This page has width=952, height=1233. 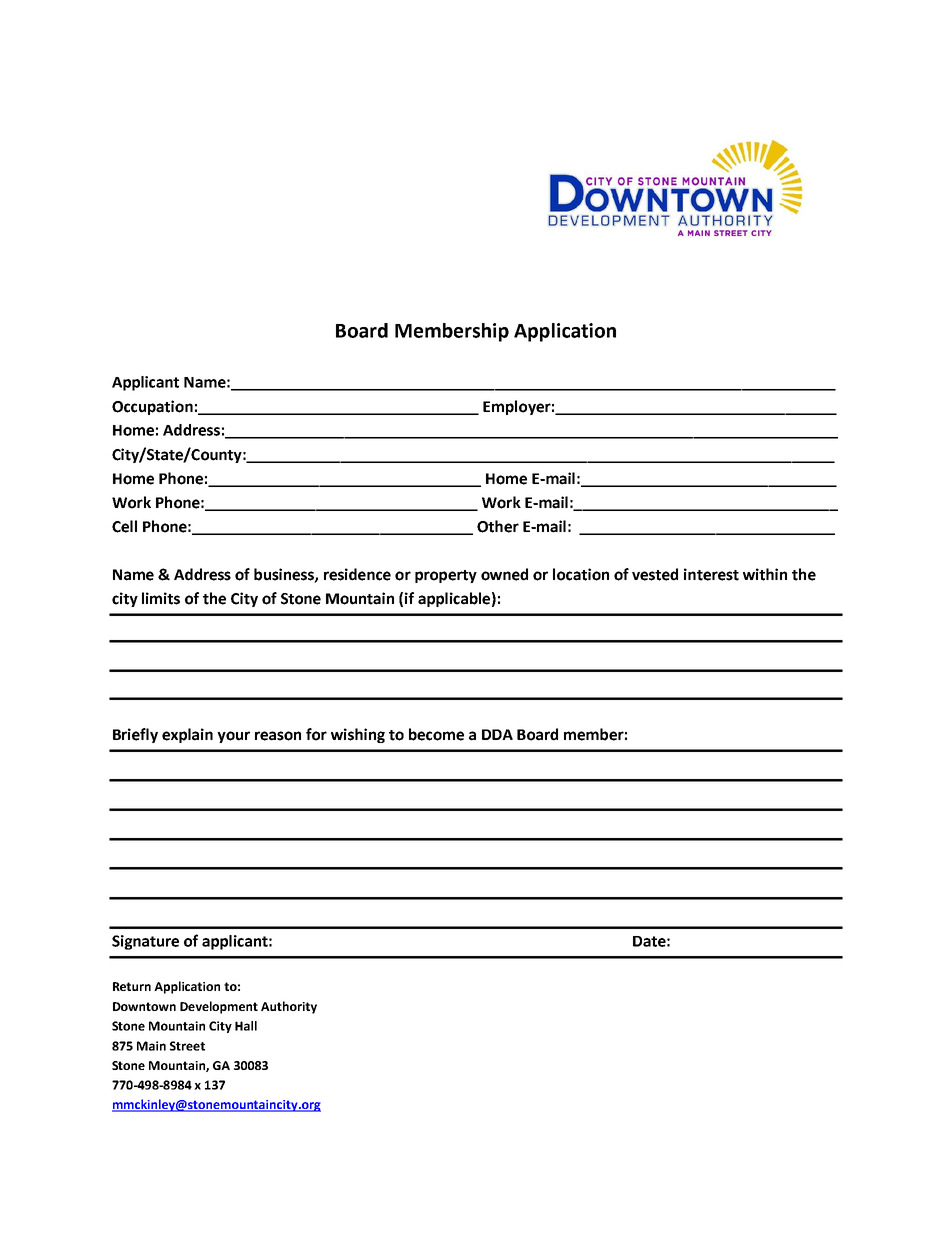 What do you see at coordinates (498, 526) in the page?
I see `Other` at bounding box center [498, 526].
